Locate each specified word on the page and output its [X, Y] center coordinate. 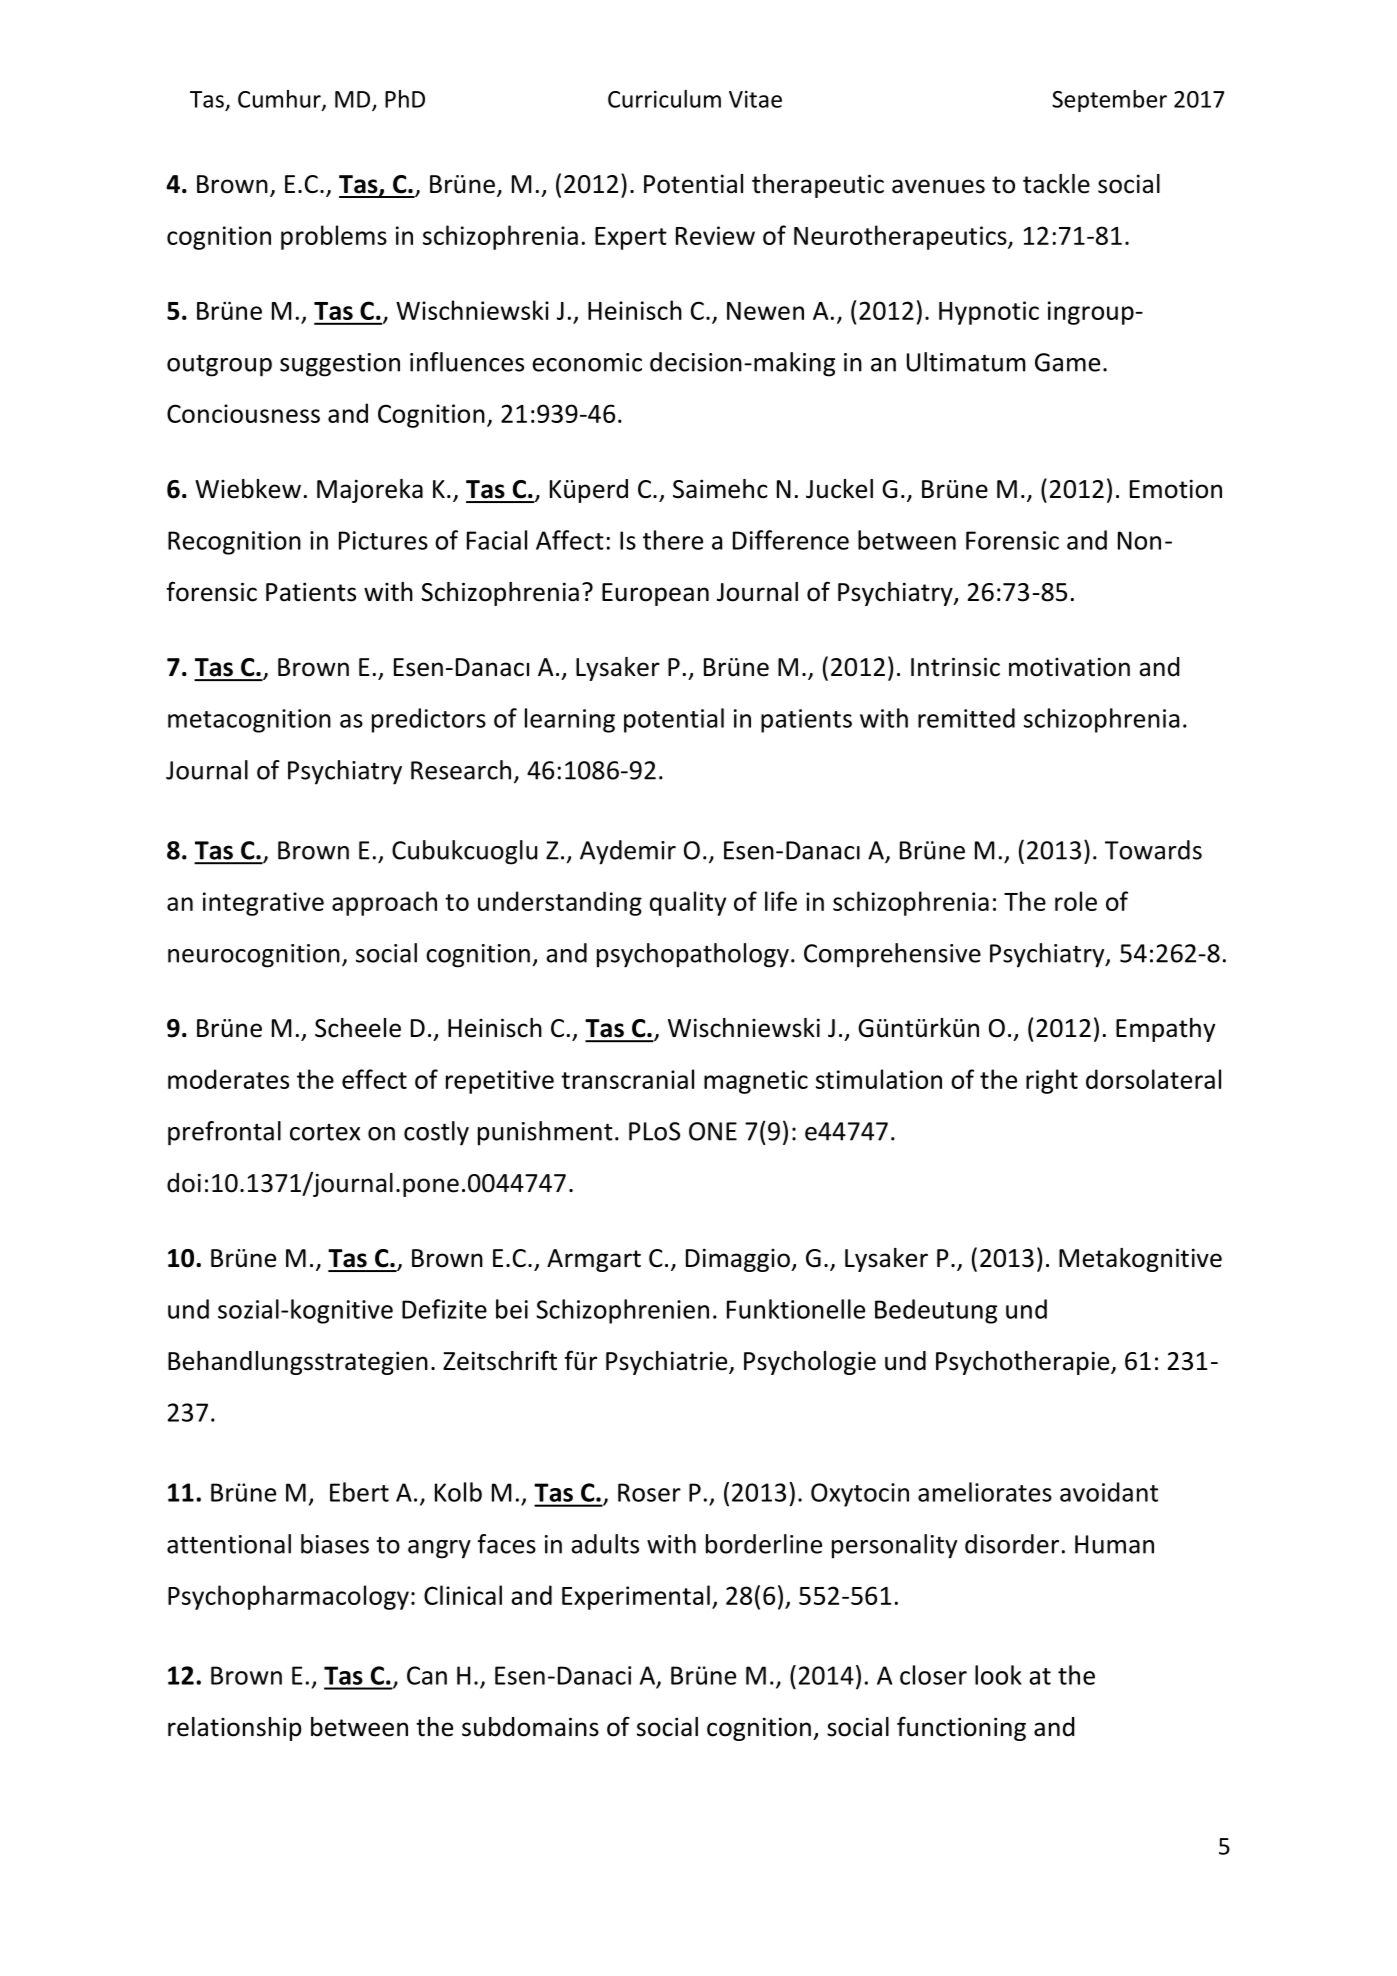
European [655, 594]
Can [427, 1675]
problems [334, 237]
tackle [1056, 184]
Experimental [636, 1597]
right [1052, 1081]
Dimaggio [739, 1260]
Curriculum [664, 99]
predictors [429, 720]
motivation [1069, 667]
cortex [325, 1132]
